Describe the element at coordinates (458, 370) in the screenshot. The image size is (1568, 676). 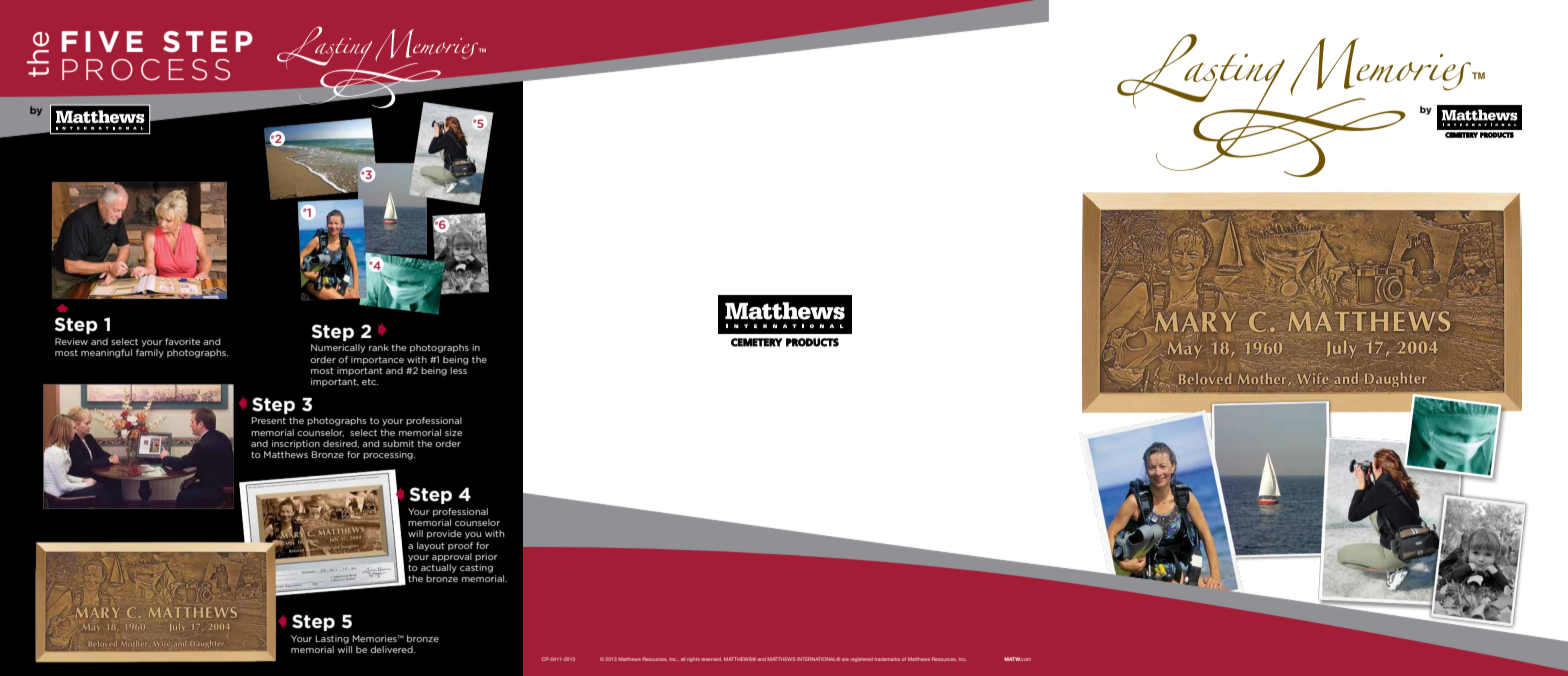
I see `less` at that location.
